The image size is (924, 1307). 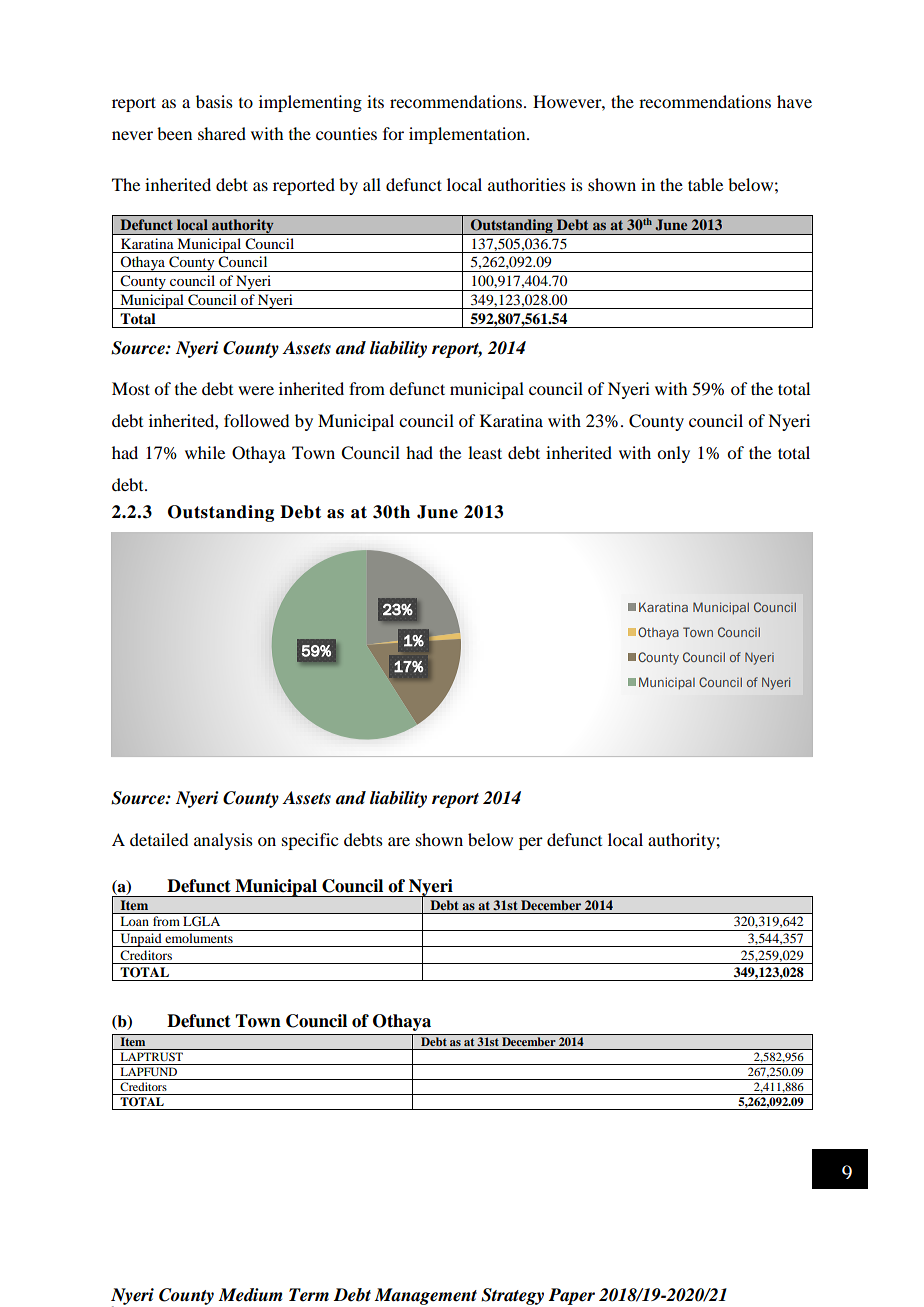 What do you see at coordinates (468, 135) in the image?
I see `implementation` at bounding box center [468, 135].
